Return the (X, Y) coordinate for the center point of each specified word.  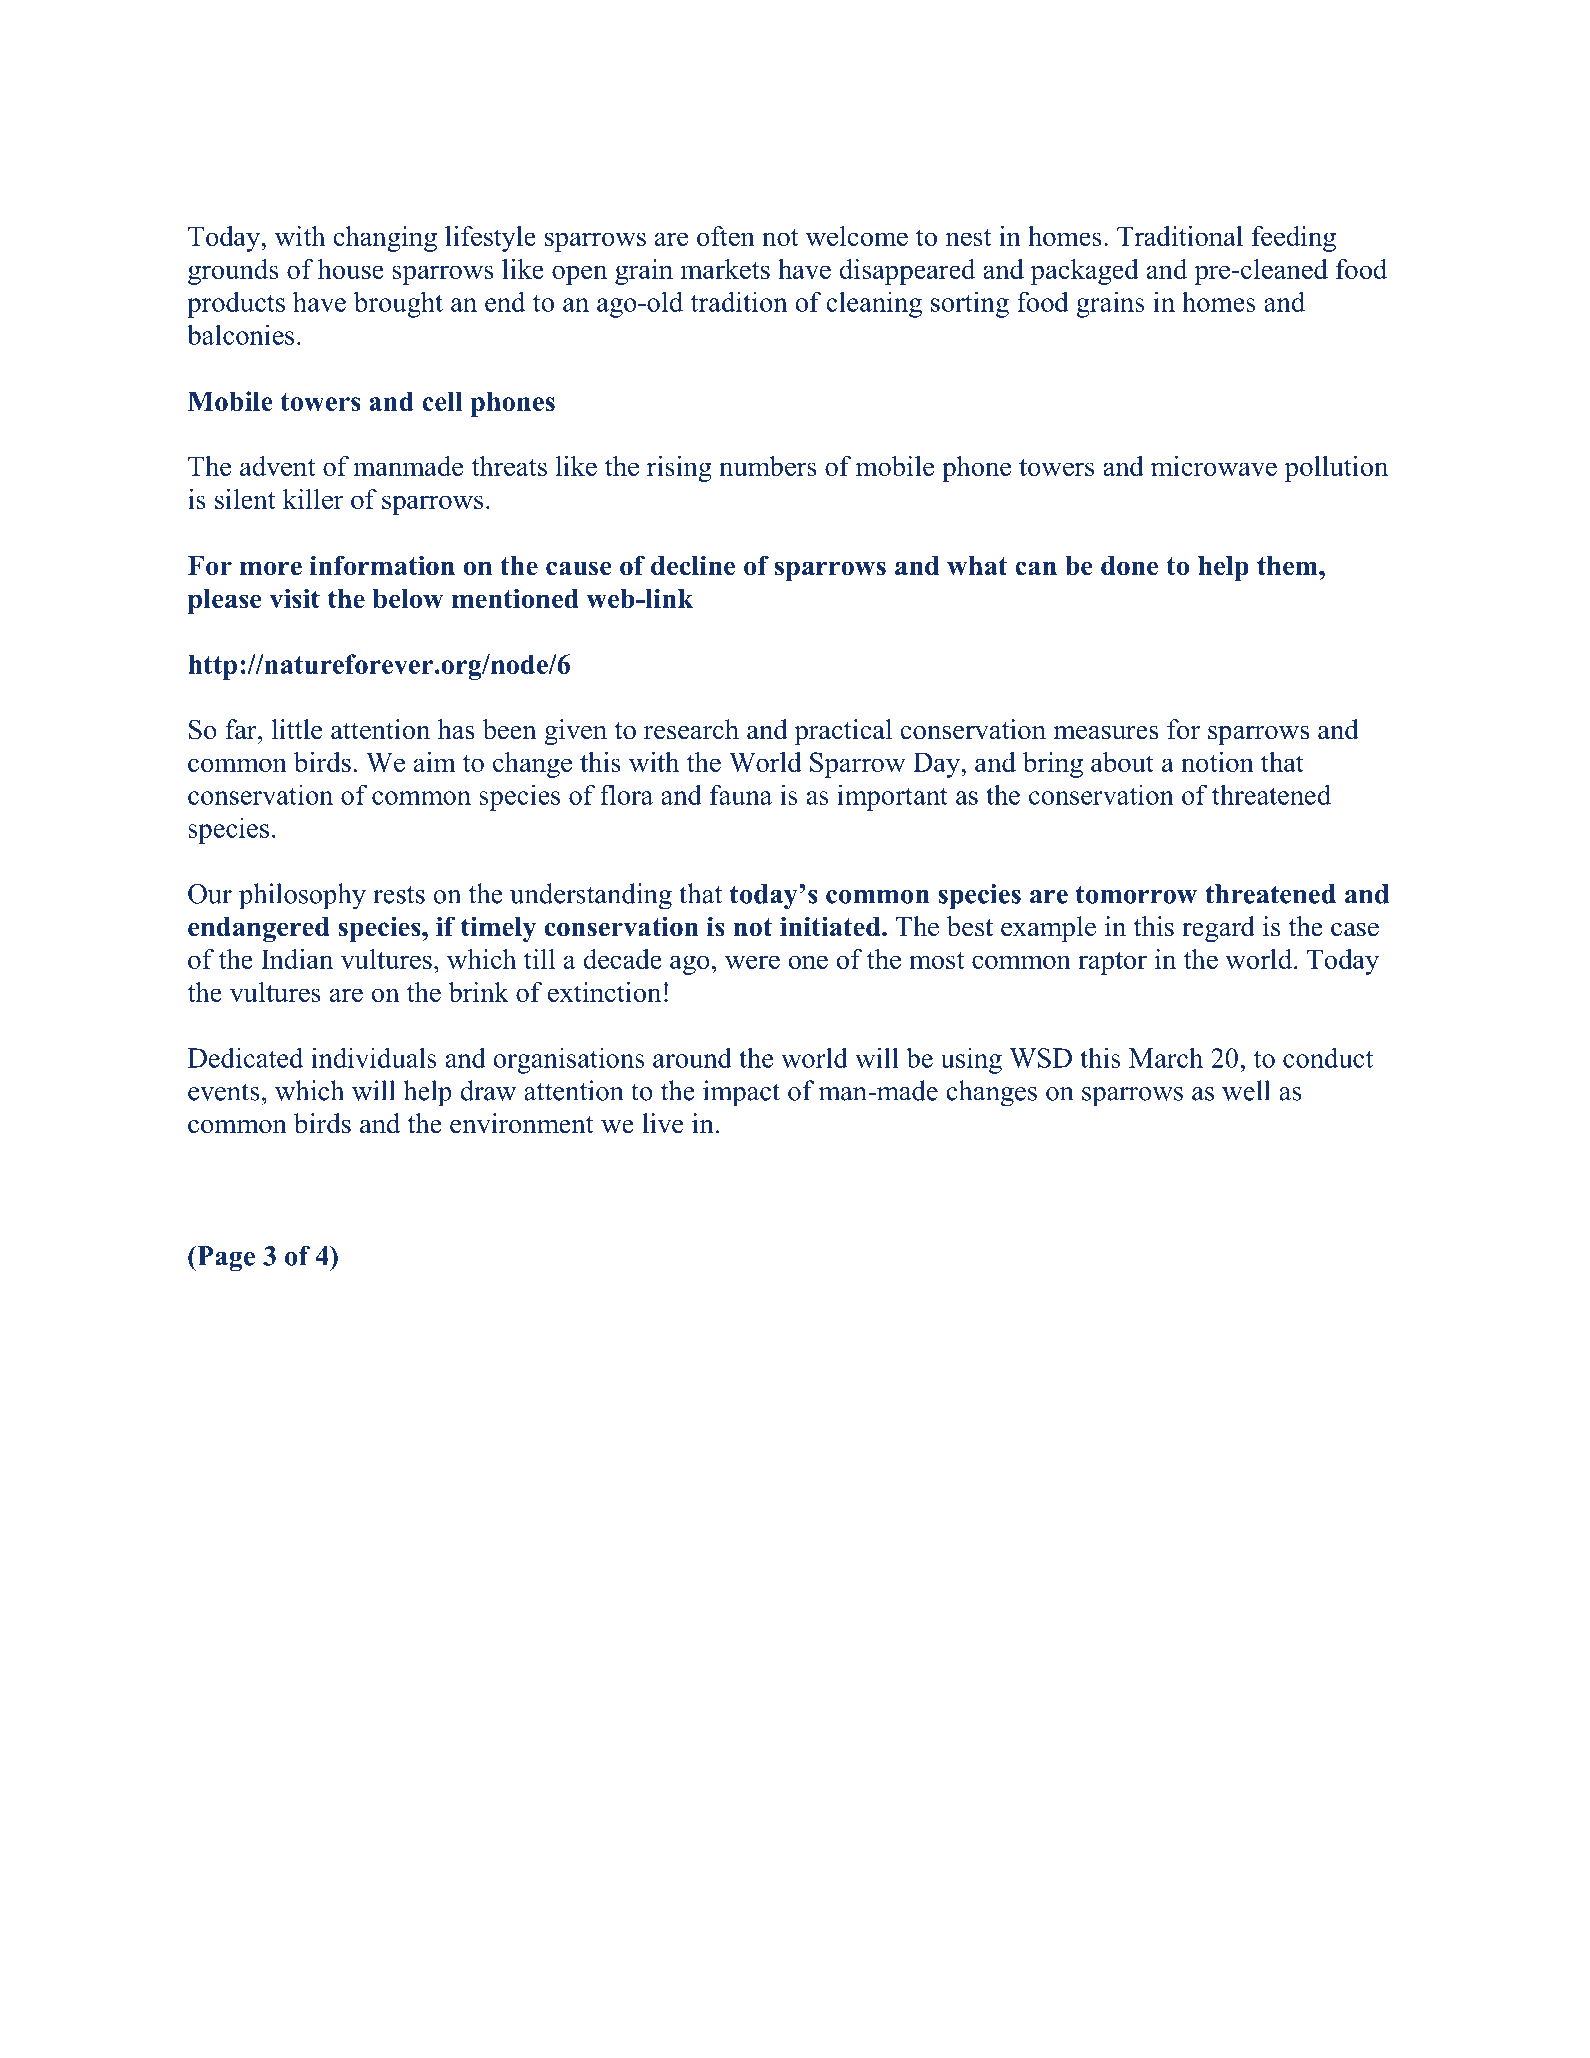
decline (693, 565)
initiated (831, 926)
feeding (1294, 239)
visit (294, 598)
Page (225, 1259)
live (662, 1123)
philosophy (302, 896)
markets (725, 269)
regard (1218, 929)
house (351, 269)
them (1288, 566)
